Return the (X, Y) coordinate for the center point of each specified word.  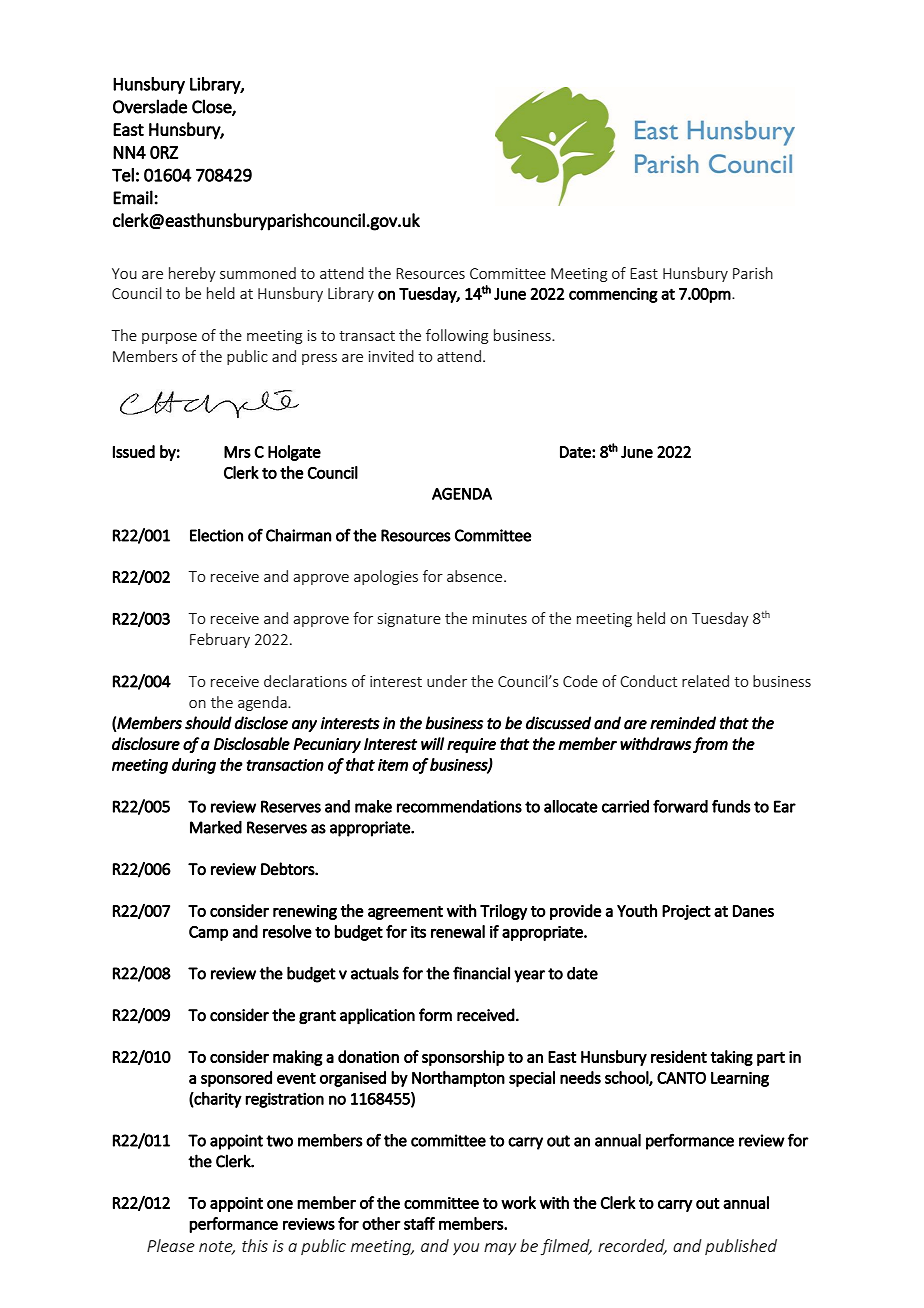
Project (686, 912)
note (217, 1248)
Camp (208, 933)
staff (419, 1223)
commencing (613, 295)
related (705, 681)
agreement (405, 913)
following (457, 336)
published (741, 1247)
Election (216, 535)
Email (133, 197)
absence (476, 576)
